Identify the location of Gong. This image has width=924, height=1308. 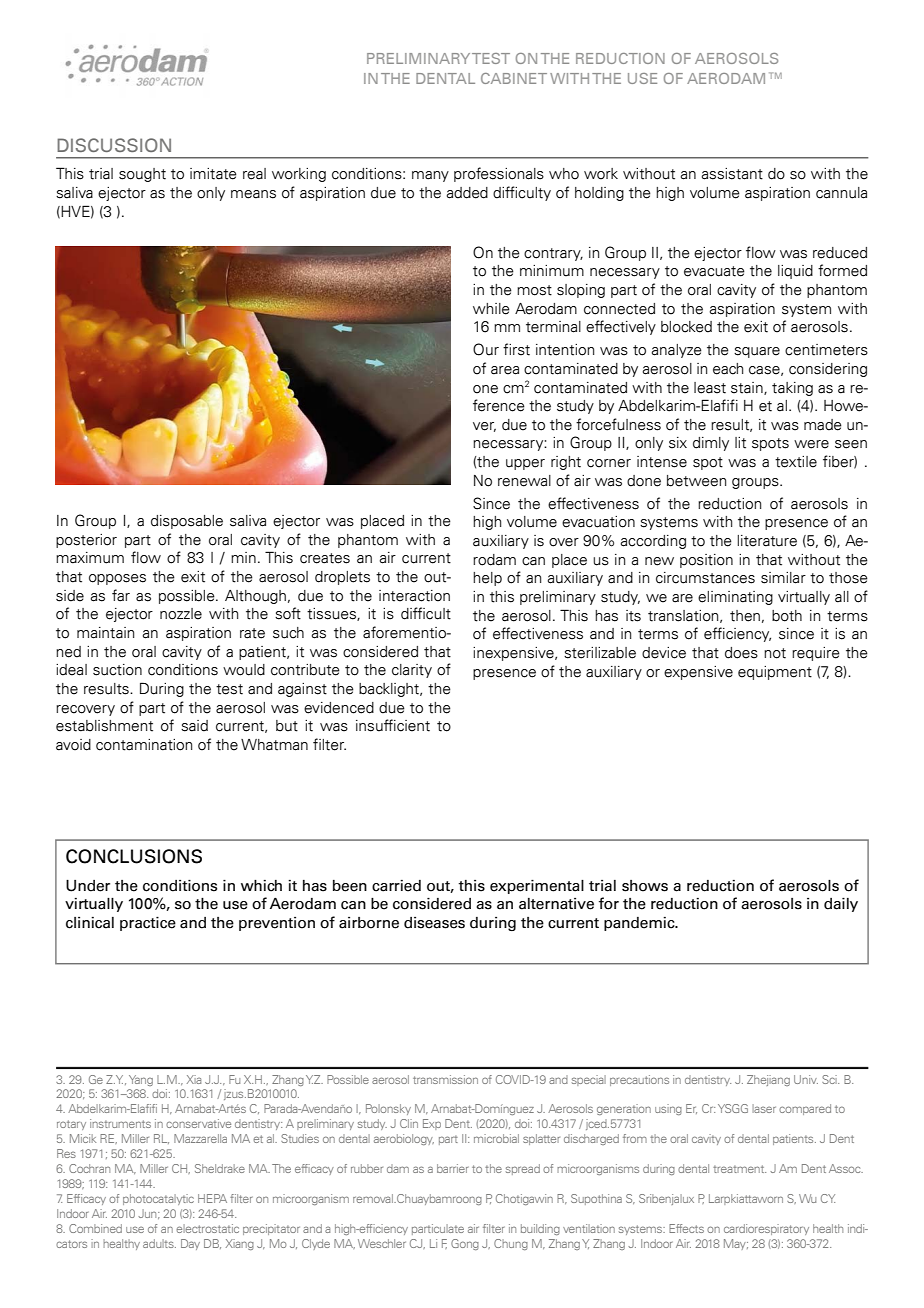
(465, 1244).
